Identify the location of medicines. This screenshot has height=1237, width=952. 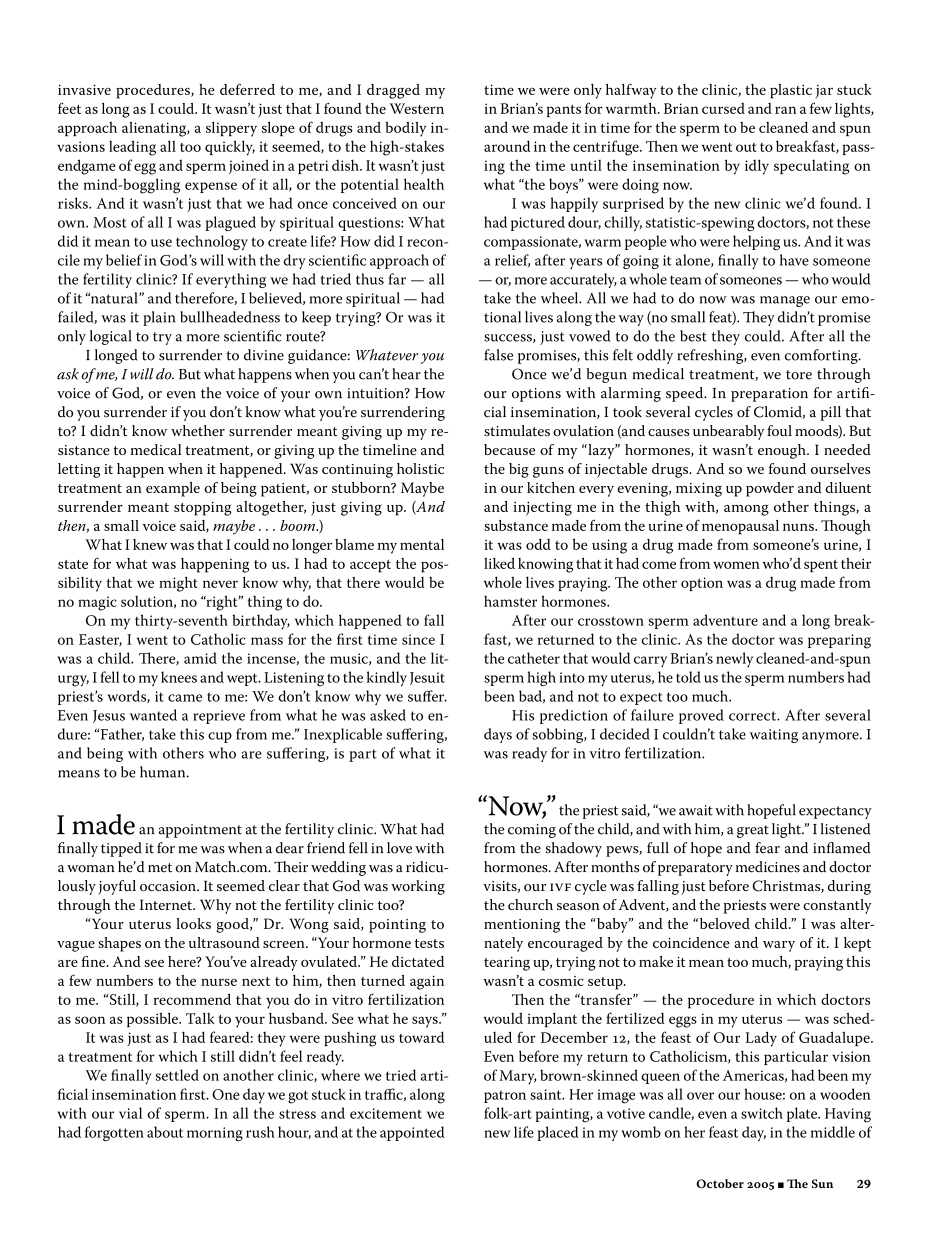
(768, 867).
